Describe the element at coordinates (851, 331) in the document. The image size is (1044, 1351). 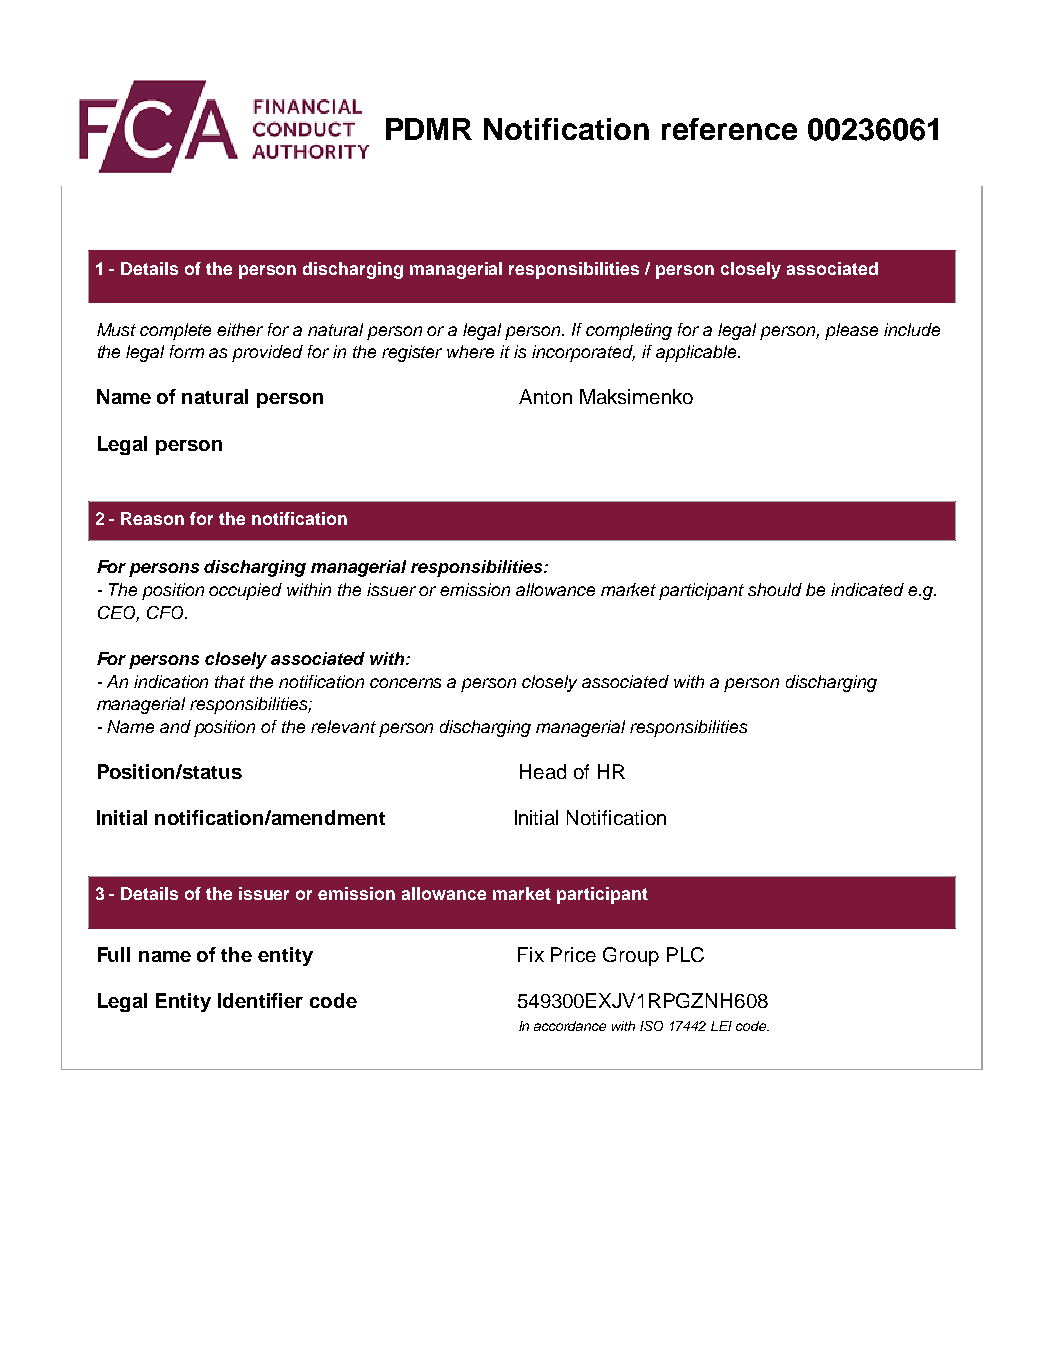
I see `please` at that location.
